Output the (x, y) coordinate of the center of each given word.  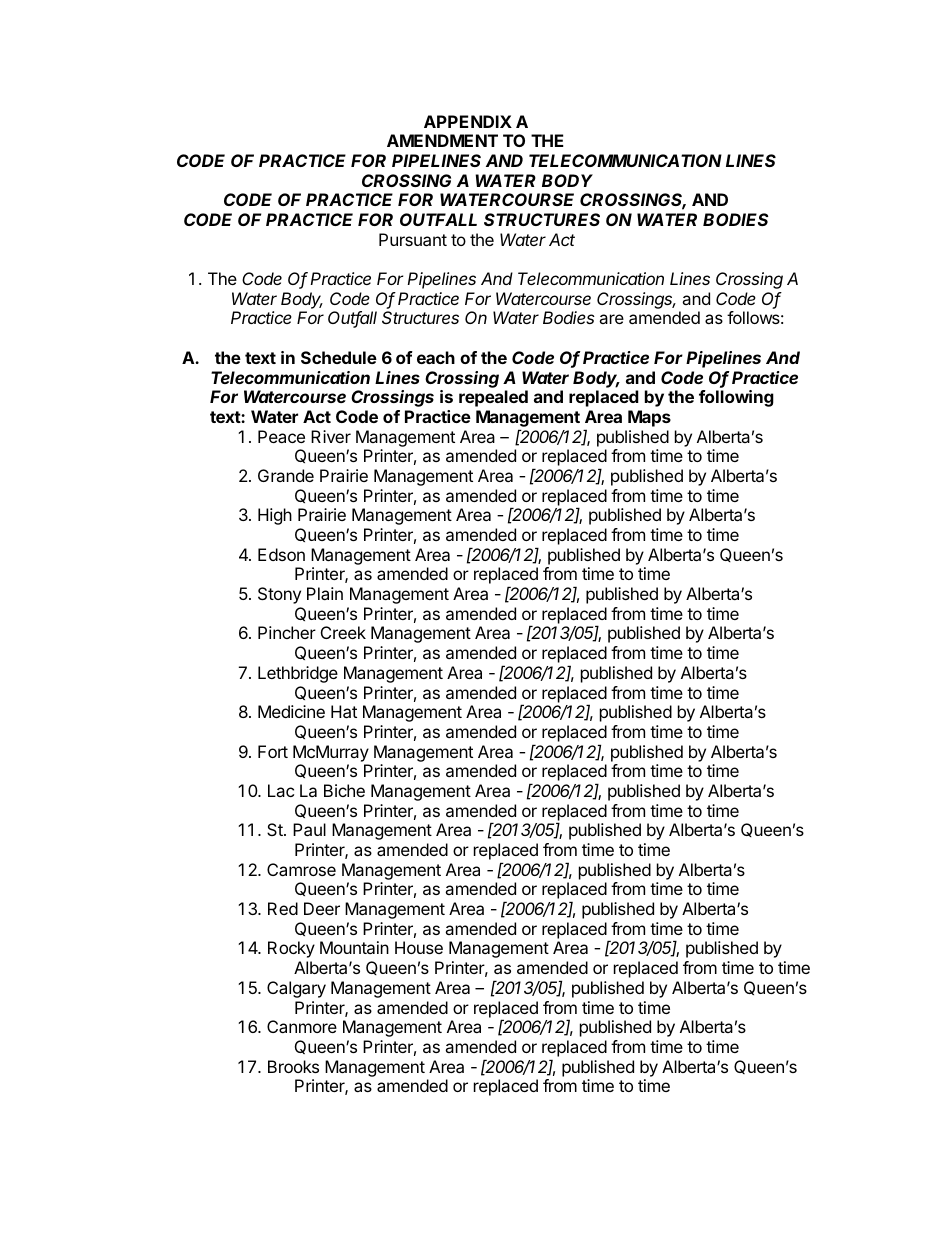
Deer (322, 908)
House (419, 947)
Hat (344, 711)
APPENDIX (468, 121)
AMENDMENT (442, 140)
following (736, 398)
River (331, 436)
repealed (493, 398)
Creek (343, 632)
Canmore (302, 1026)
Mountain (354, 947)
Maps (649, 418)
